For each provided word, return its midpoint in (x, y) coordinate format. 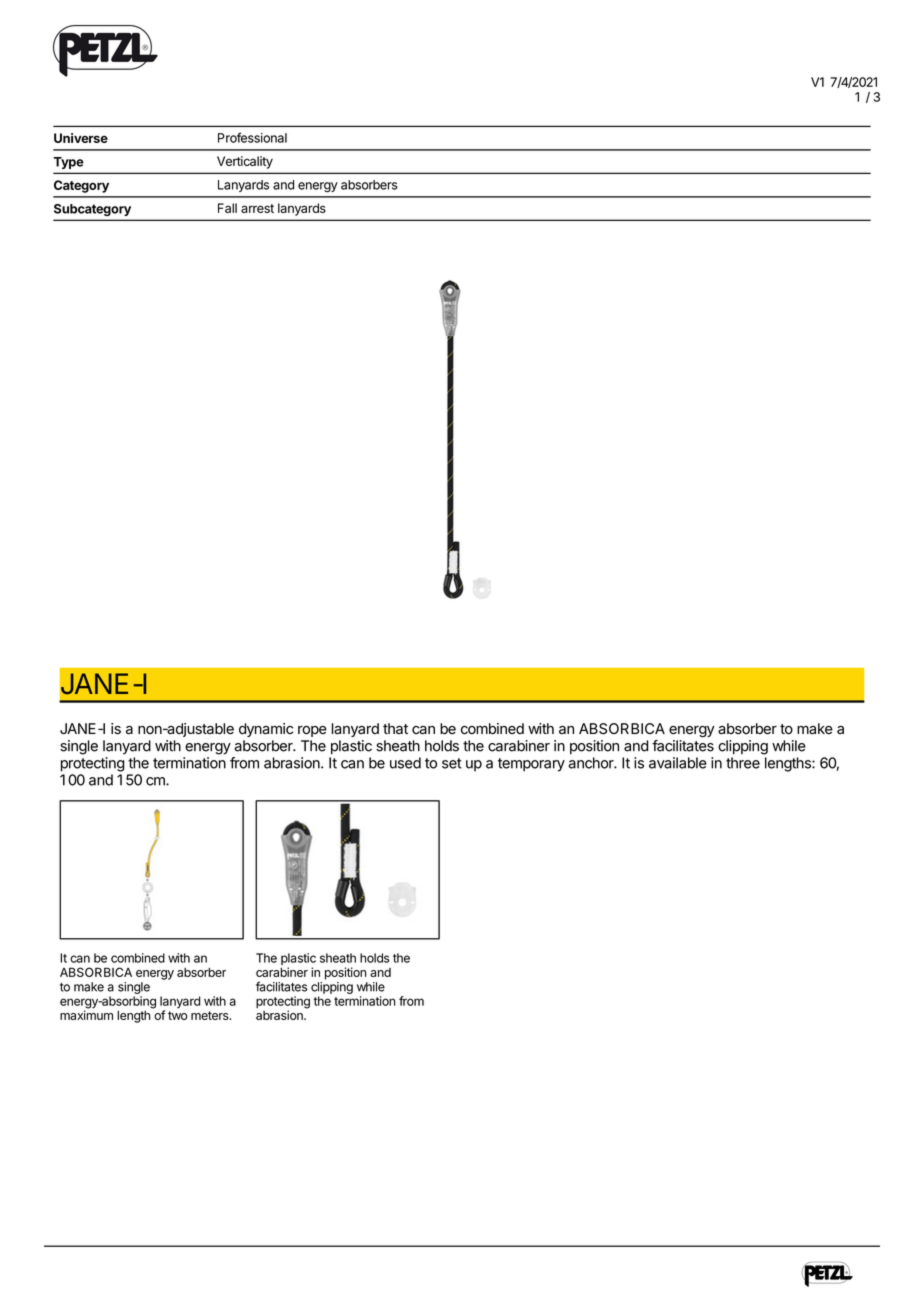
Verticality (245, 162)
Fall (227, 208)
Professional (252, 137)
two (178, 1015)
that (395, 729)
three (743, 763)
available (678, 763)
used (405, 763)
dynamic (266, 730)
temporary (531, 765)
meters (211, 1015)
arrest (257, 208)
